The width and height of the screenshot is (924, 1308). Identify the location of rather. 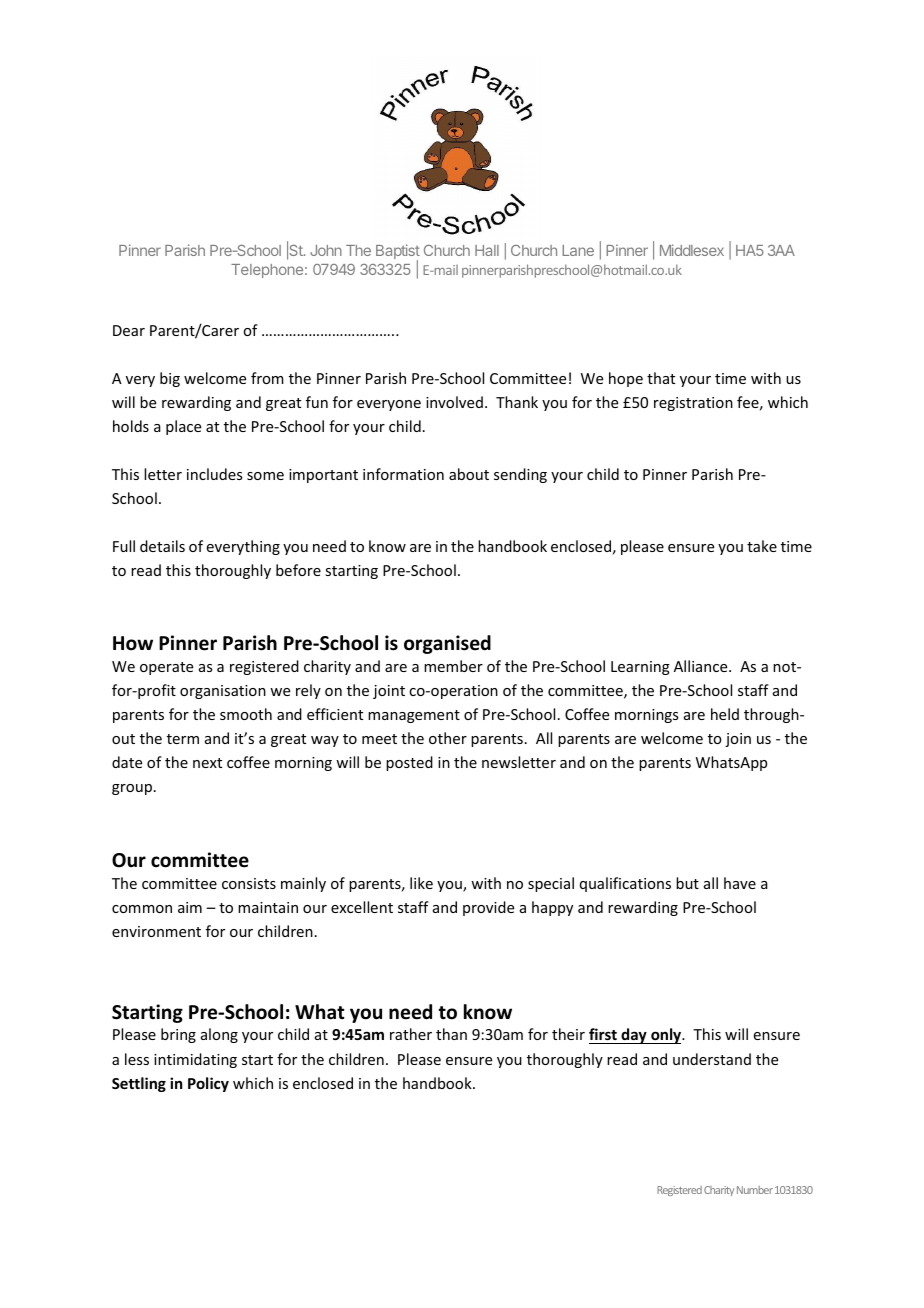
(411, 1034).
